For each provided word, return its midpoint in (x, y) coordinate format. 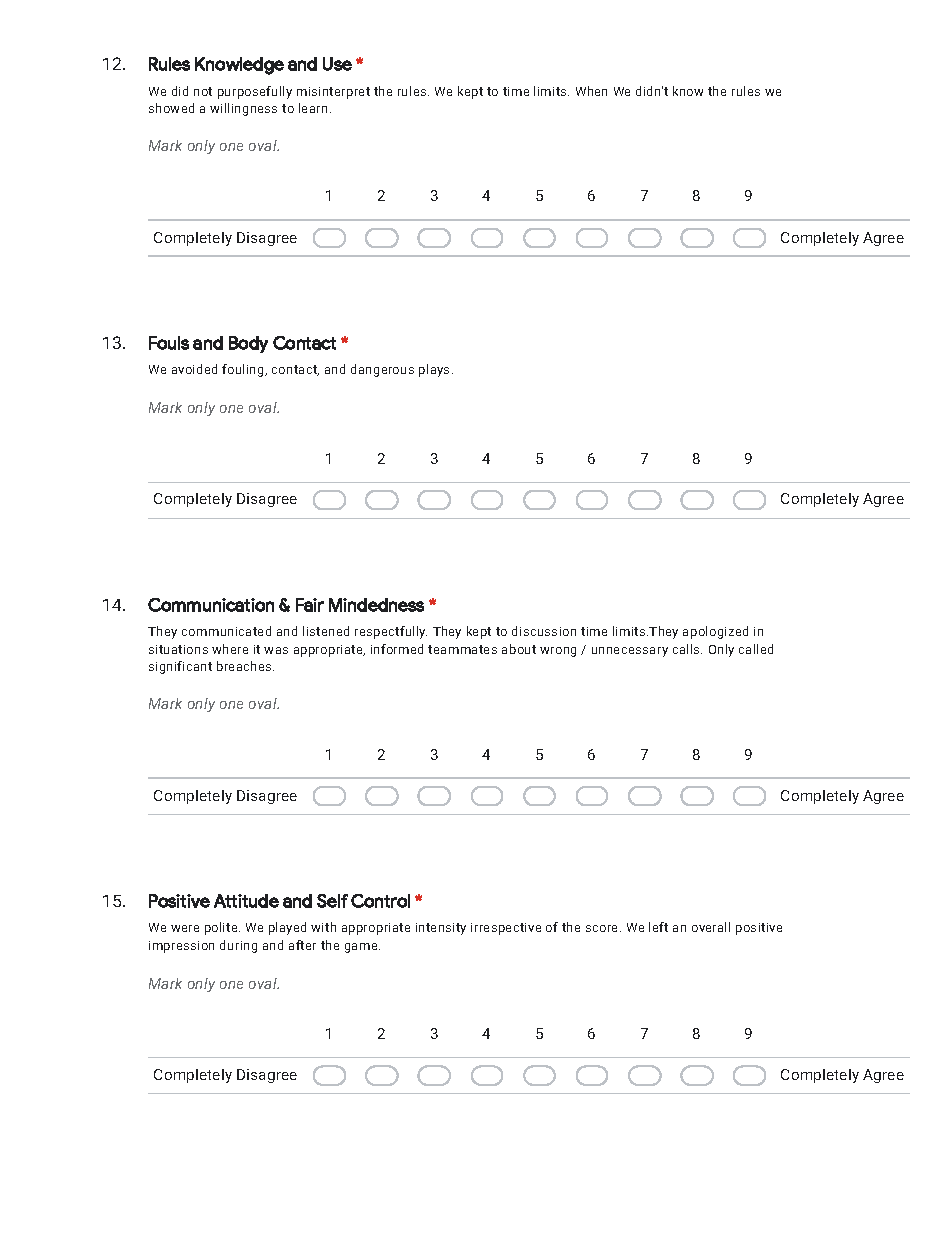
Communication (211, 605)
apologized (715, 632)
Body (248, 344)
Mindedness (376, 605)
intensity (441, 929)
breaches (245, 666)
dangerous (382, 370)
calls (687, 649)
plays (436, 370)
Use (337, 64)
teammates (462, 649)
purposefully (255, 92)
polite (222, 928)
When (591, 91)
